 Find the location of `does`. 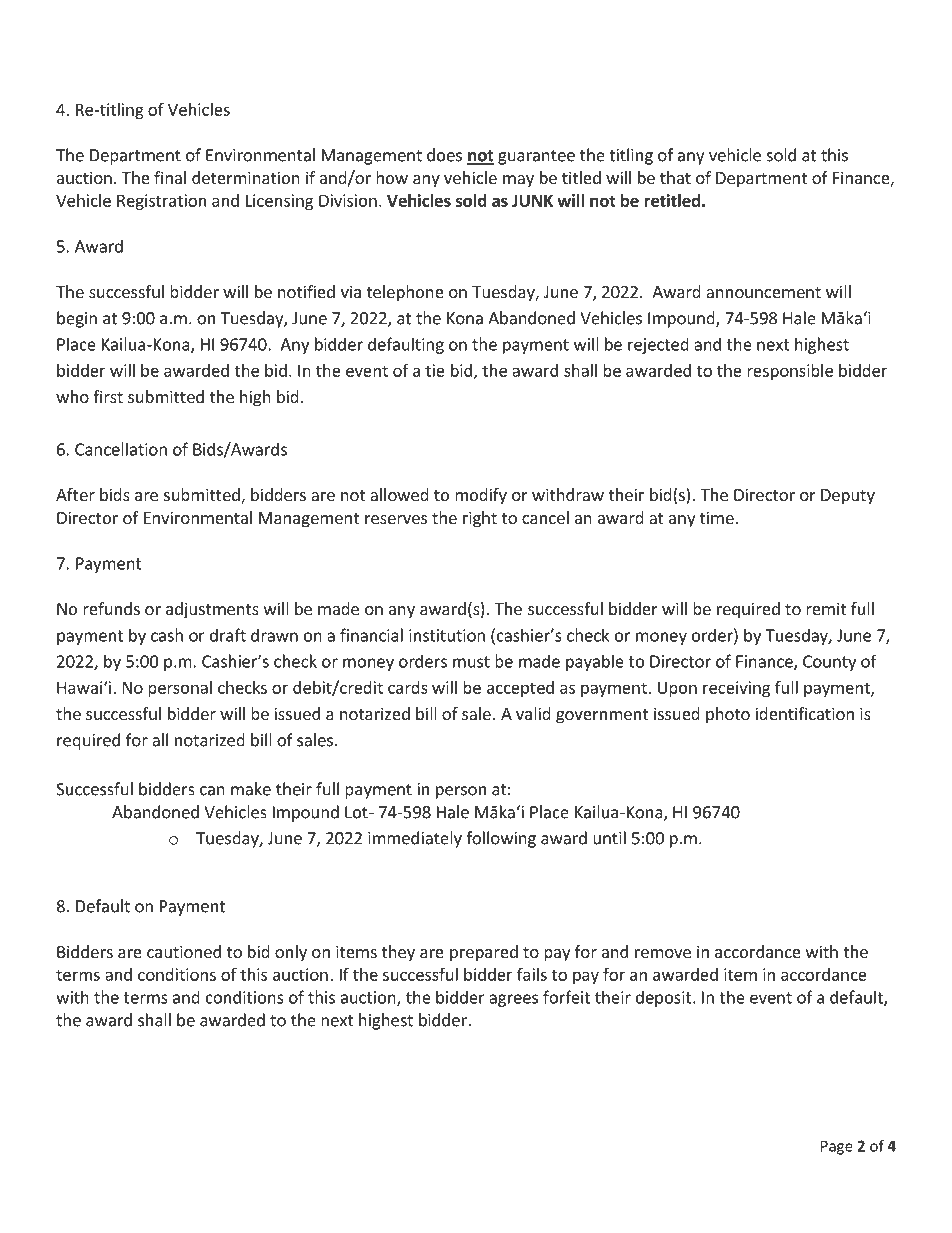

does is located at coordinates (444, 155).
